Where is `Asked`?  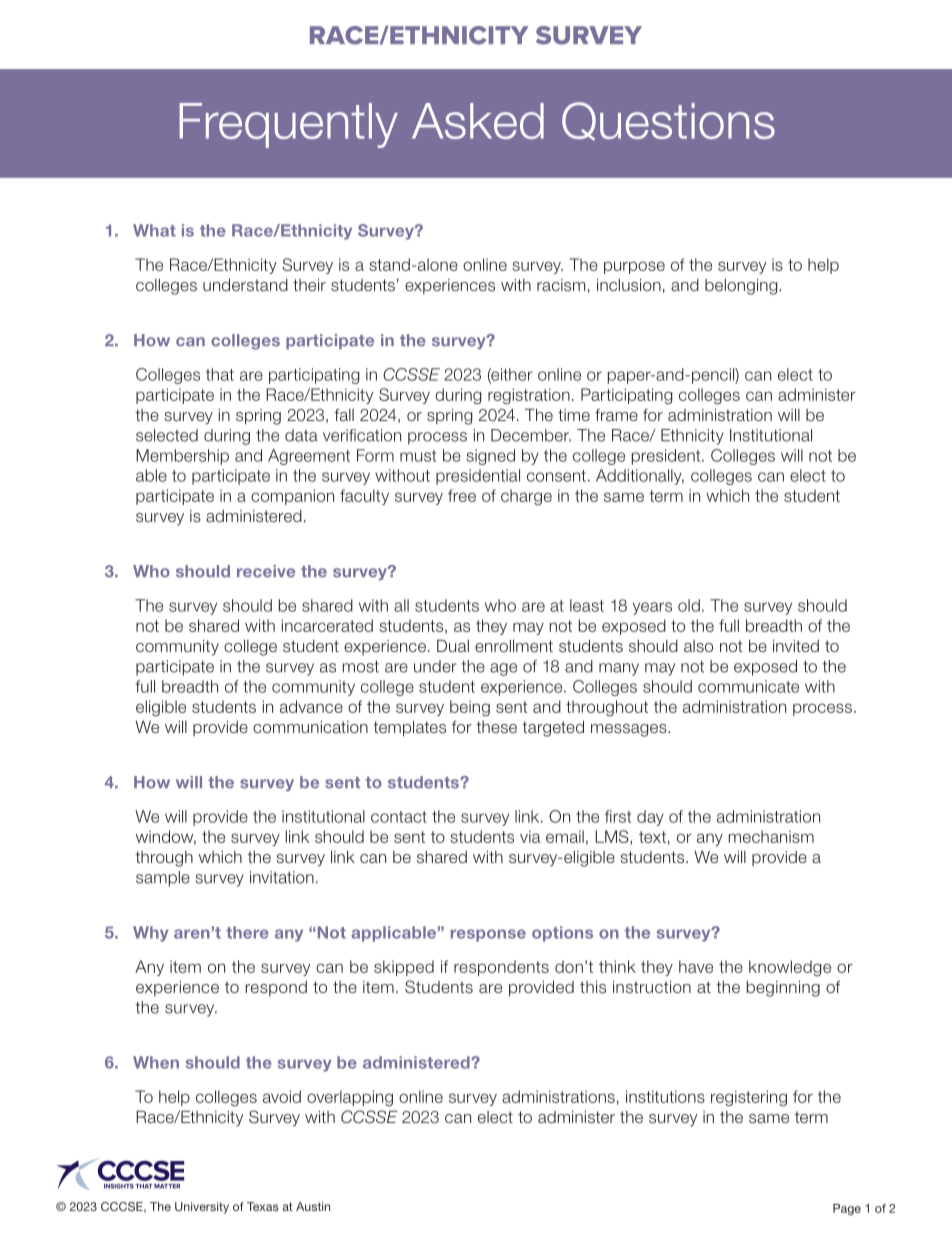
Asked is located at coordinates (478, 121).
